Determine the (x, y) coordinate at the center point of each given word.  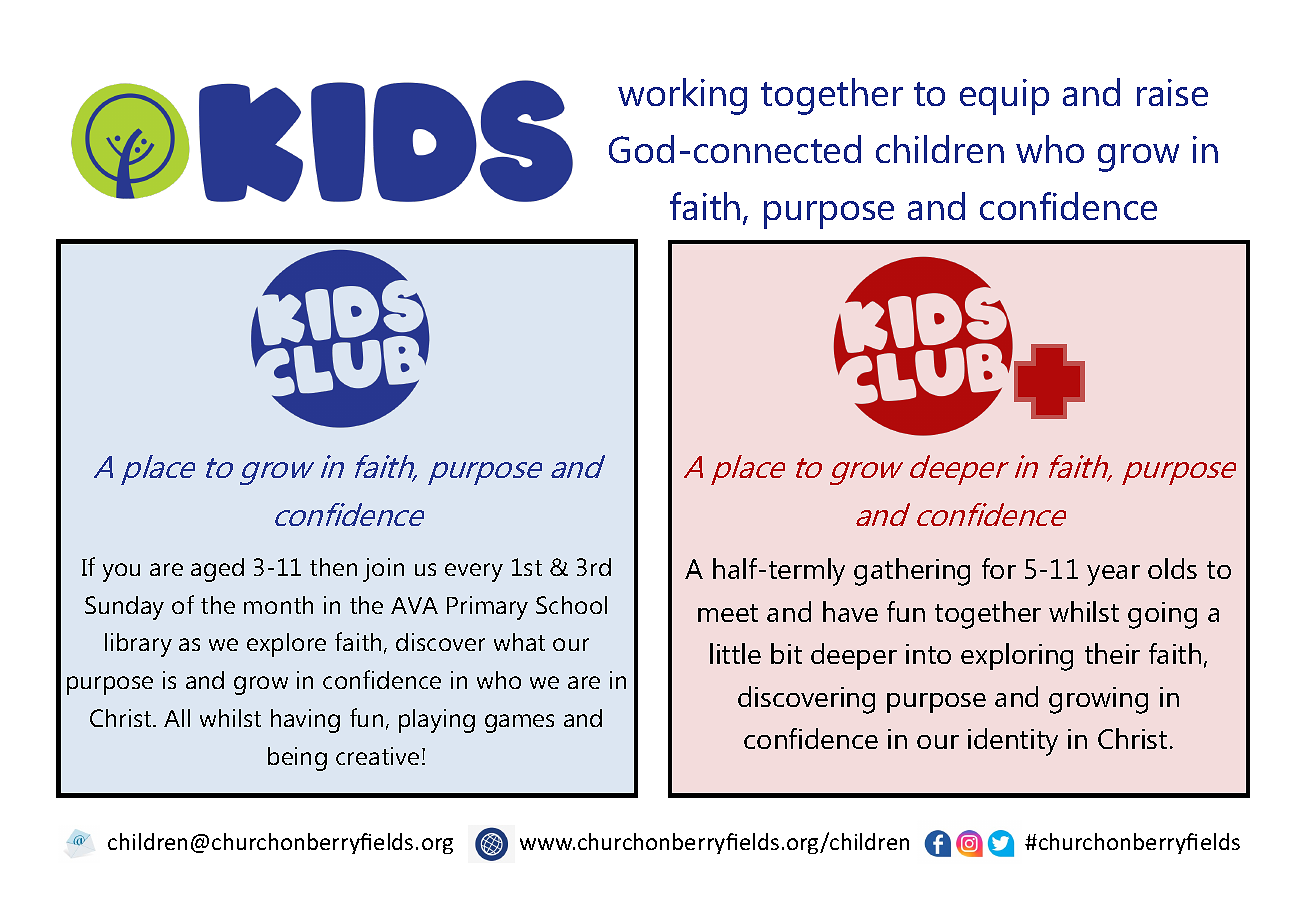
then (333, 567)
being (297, 759)
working (682, 96)
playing (437, 721)
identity (1013, 742)
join (383, 570)
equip (1004, 97)
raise (1172, 92)
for (999, 568)
